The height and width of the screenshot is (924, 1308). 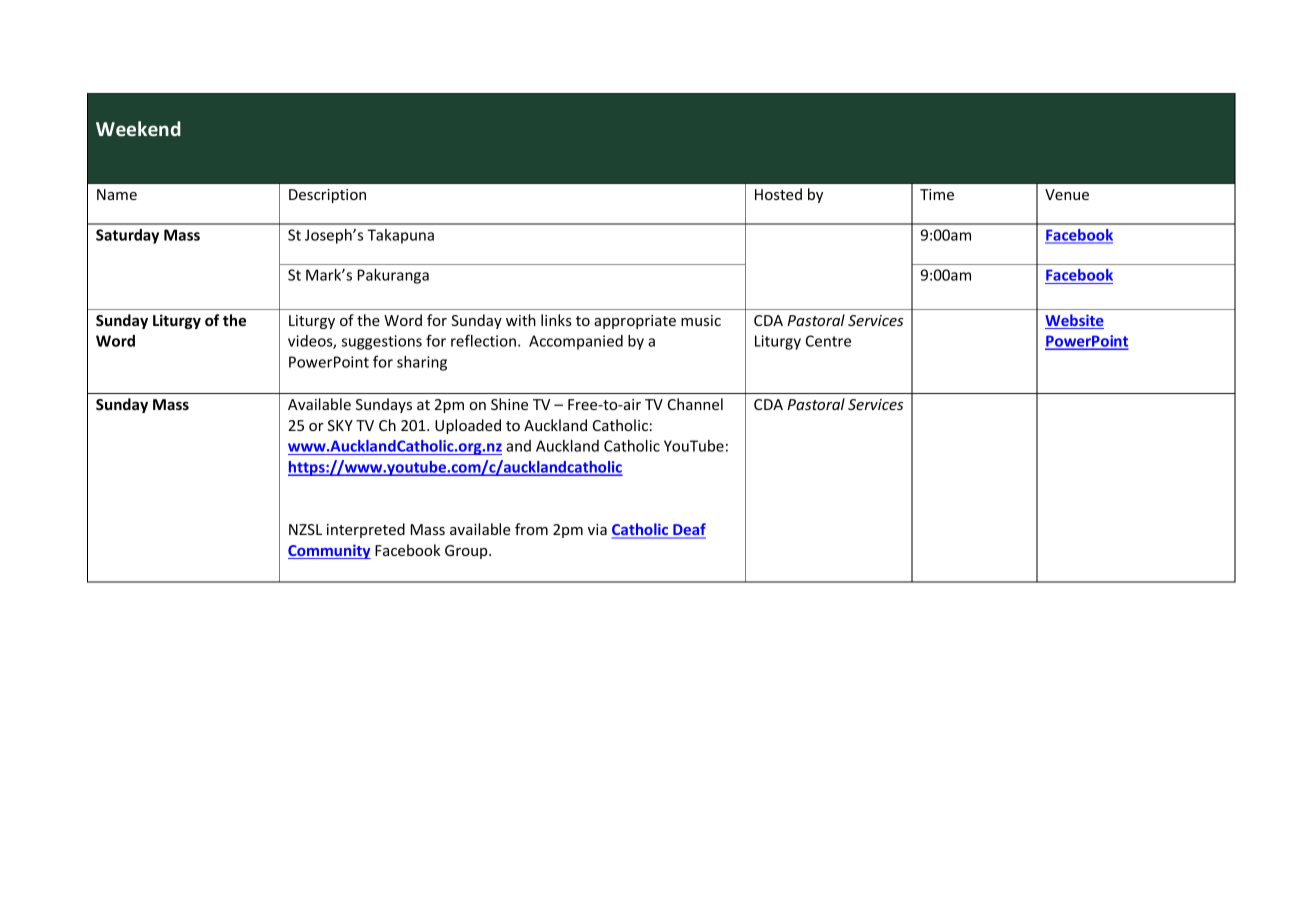 What do you see at coordinates (695, 404) in the screenshot?
I see `Channel` at bounding box center [695, 404].
